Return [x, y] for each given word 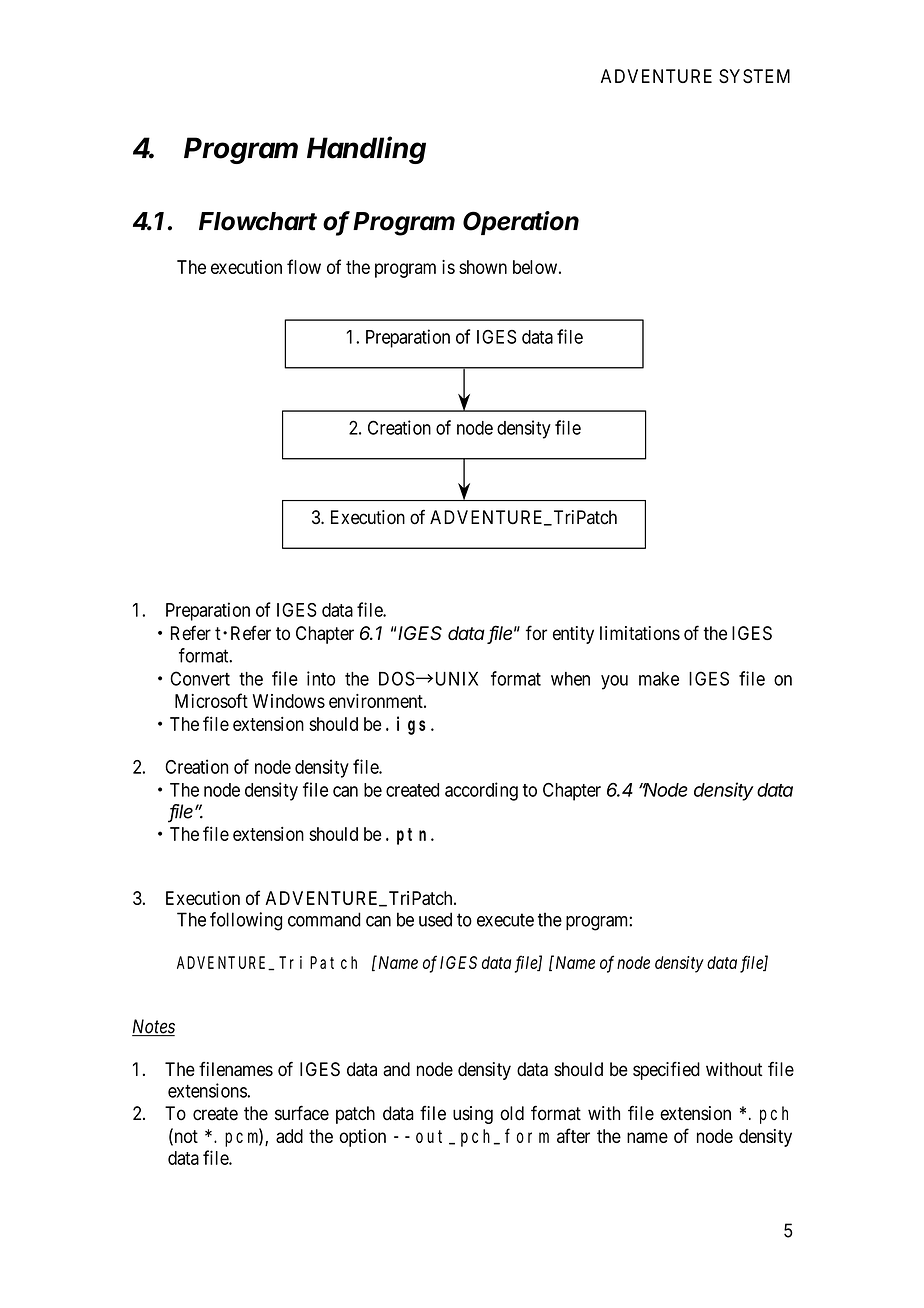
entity [573, 635]
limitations [640, 633]
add [289, 1136]
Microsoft [211, 700]
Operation [521, 223]
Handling [366, 150]
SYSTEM [754, 76]
